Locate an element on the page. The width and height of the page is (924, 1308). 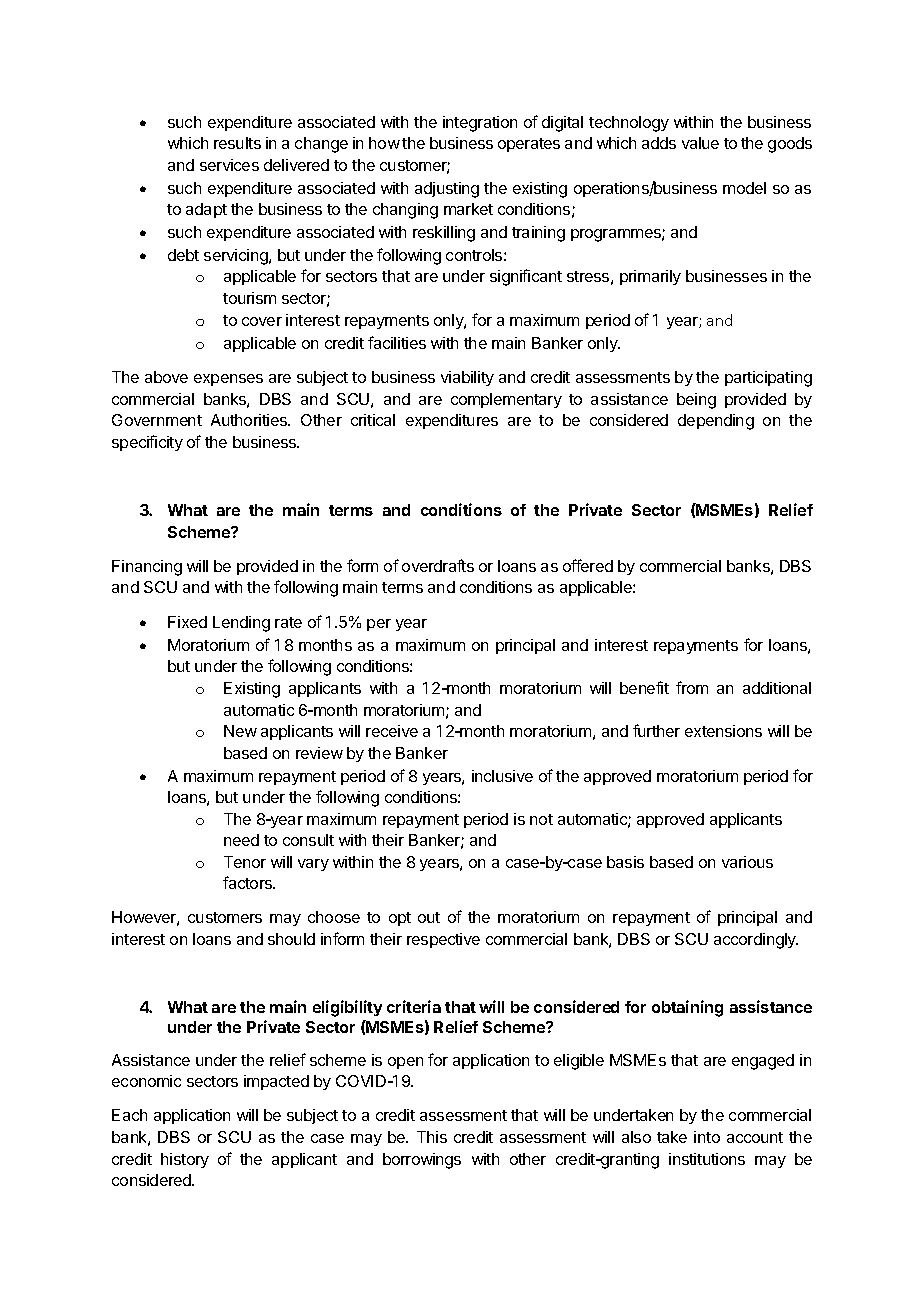
value is located at coordinates (700, 143).
